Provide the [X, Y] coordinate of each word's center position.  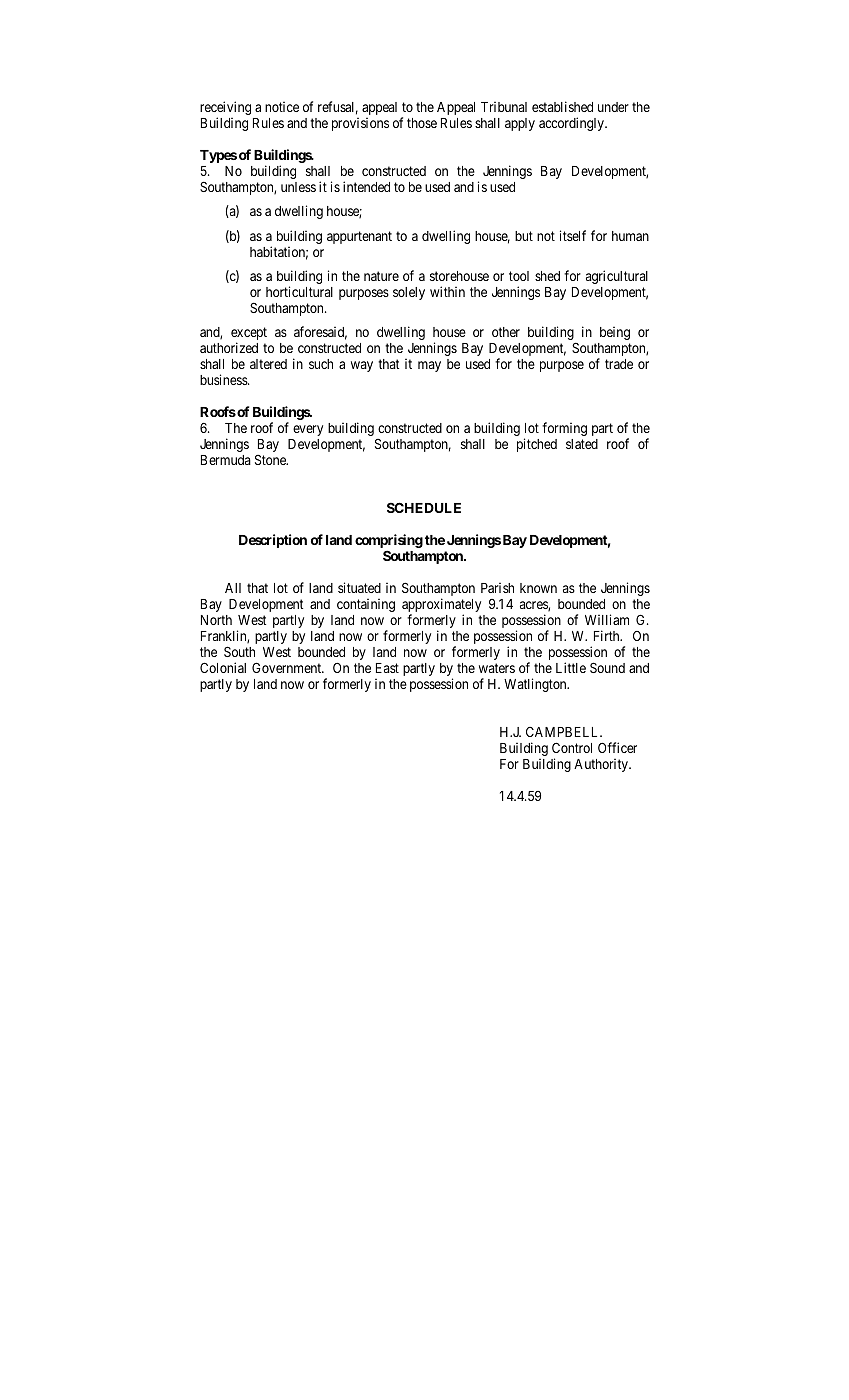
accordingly [572, 124]
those [422, 123]
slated [582, 444]
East [387, 668]
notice [282, 107]
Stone [271, 460]
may [429, 366]
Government [288, 667]
